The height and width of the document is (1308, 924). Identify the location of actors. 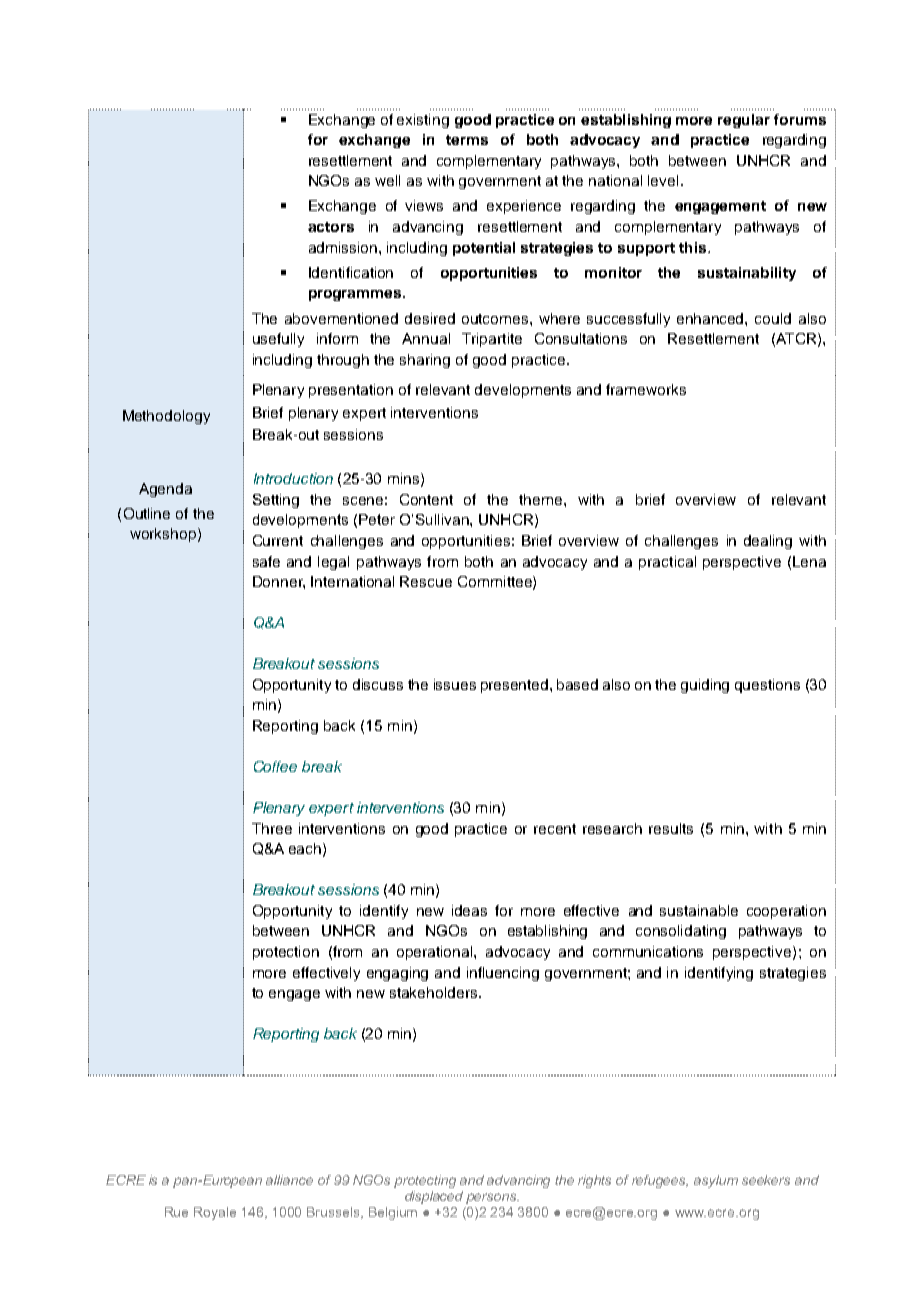
(331, 227).
